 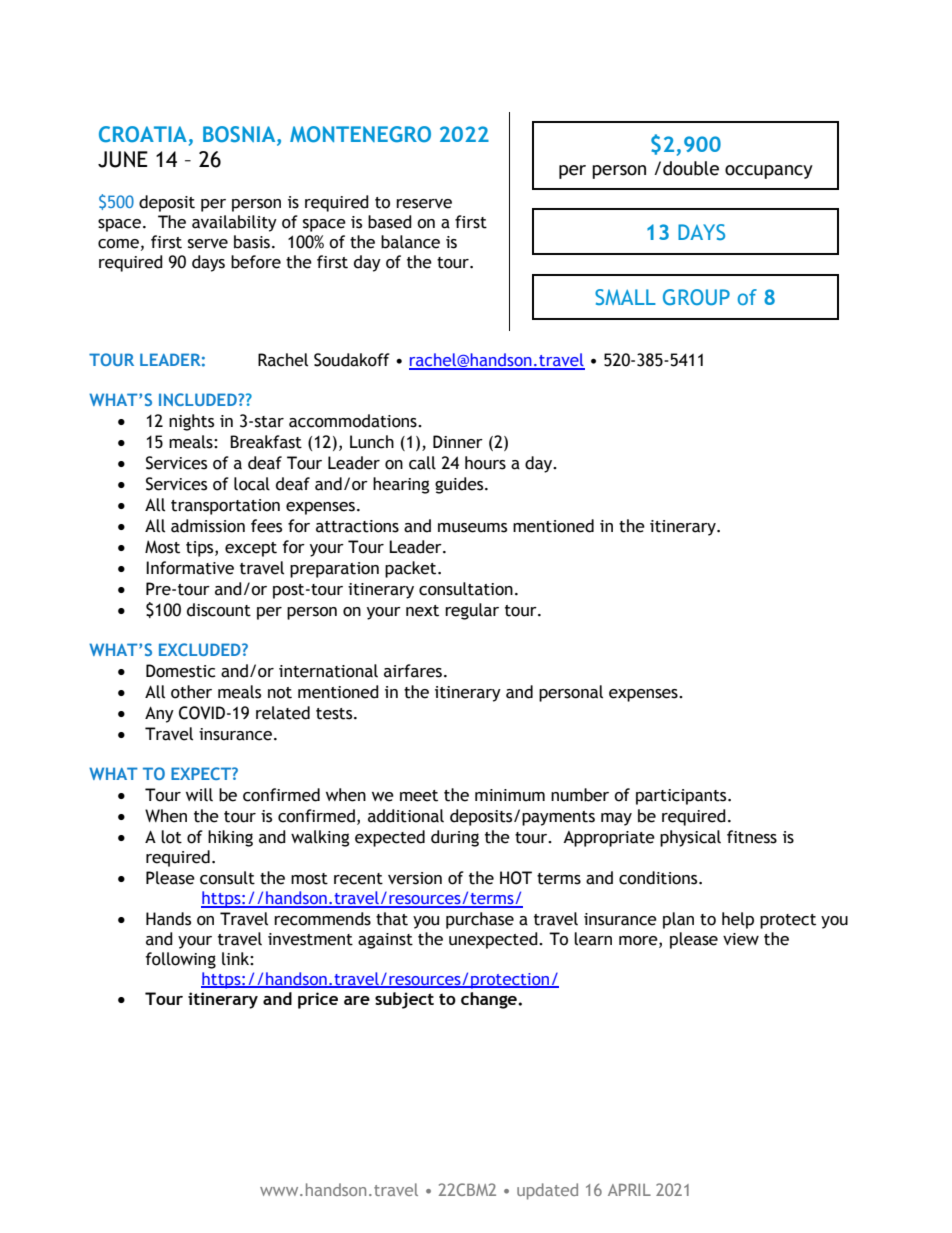 I want to click on following, so click(x=180, y=960).
